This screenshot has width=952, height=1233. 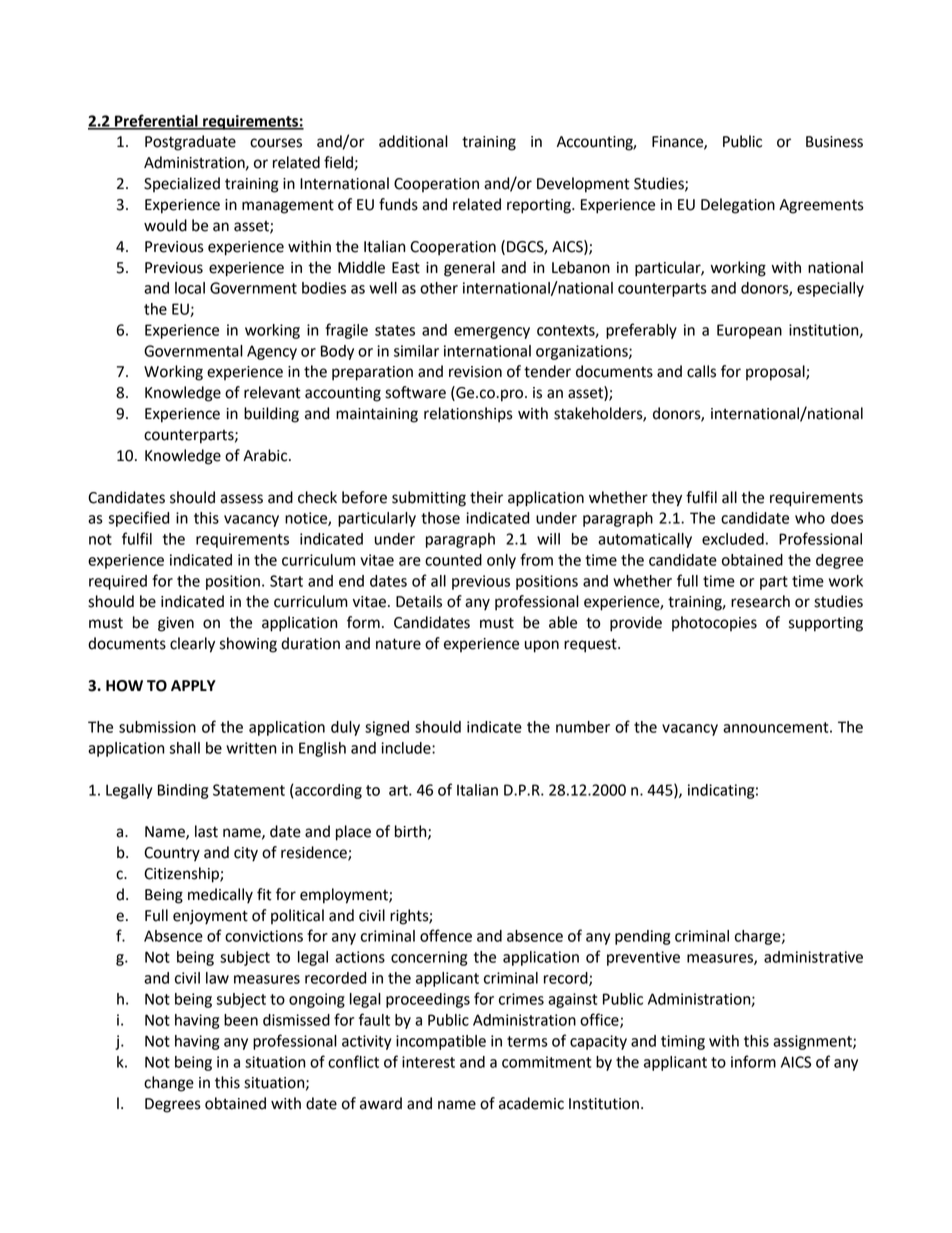 I want to click on Business, so click(x=834, y=142).
